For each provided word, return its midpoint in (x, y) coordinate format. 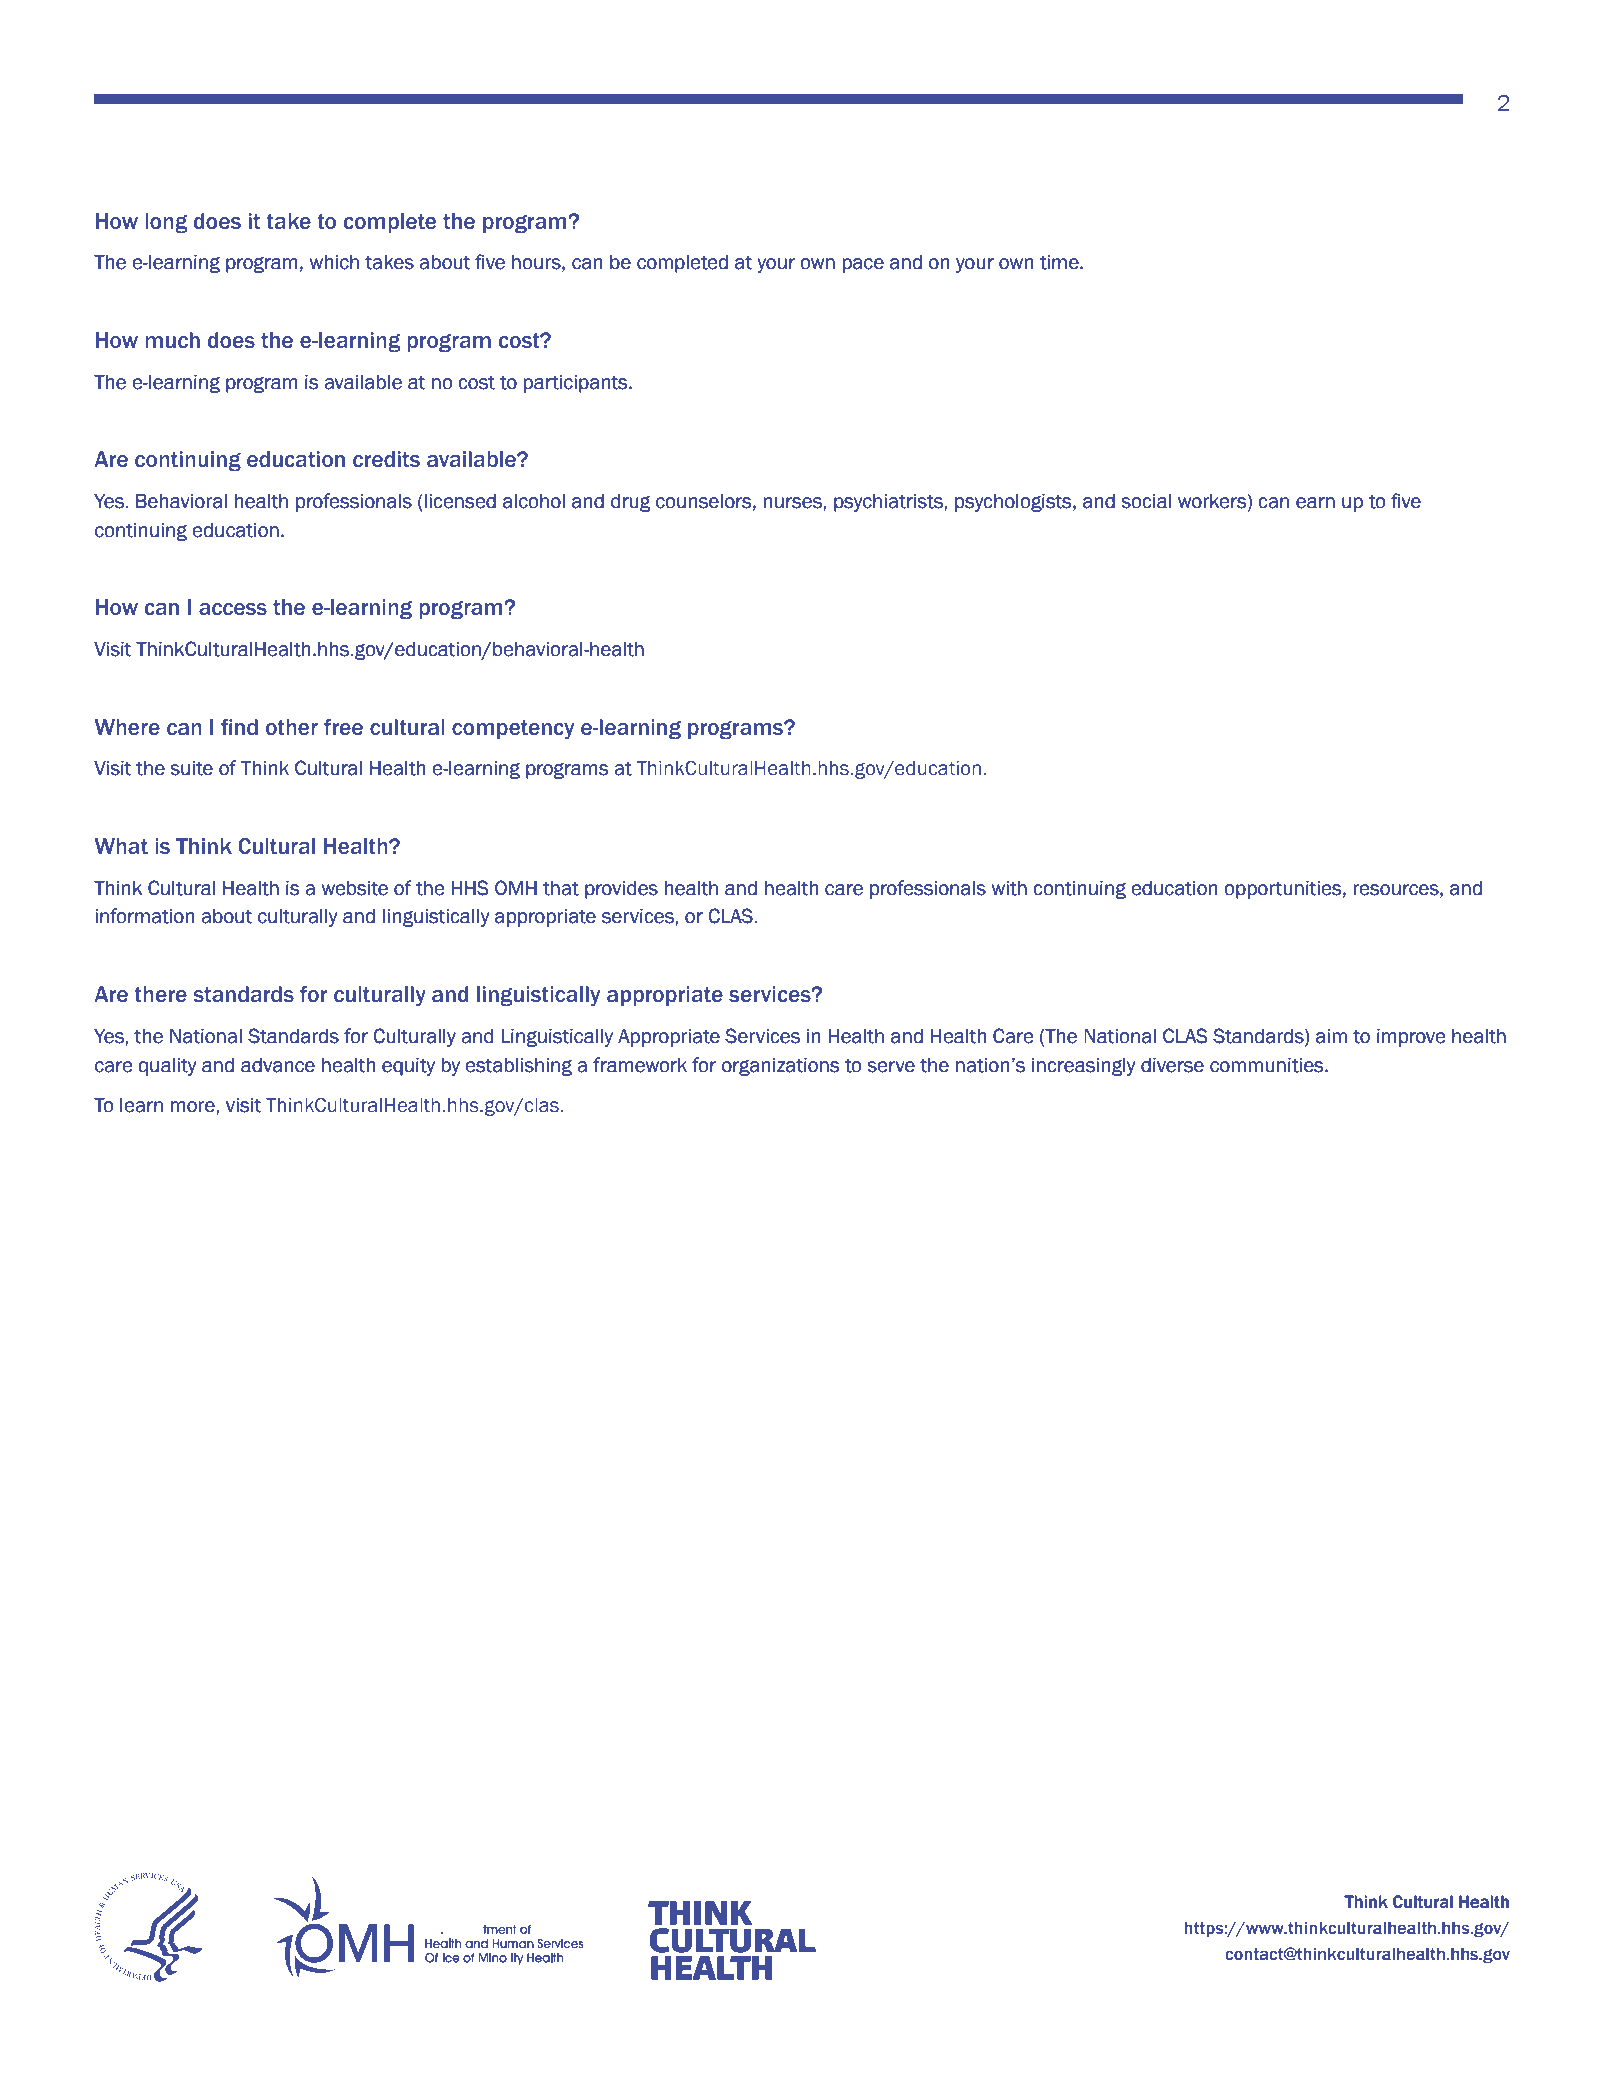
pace (863, 265)
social (1146, 501)
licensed (460, 501)
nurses (794, 503)
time (1060, 262)
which (334, 262)
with (1009, 888)
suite (191, 768)
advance (278, 1065)
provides (621, 890)
